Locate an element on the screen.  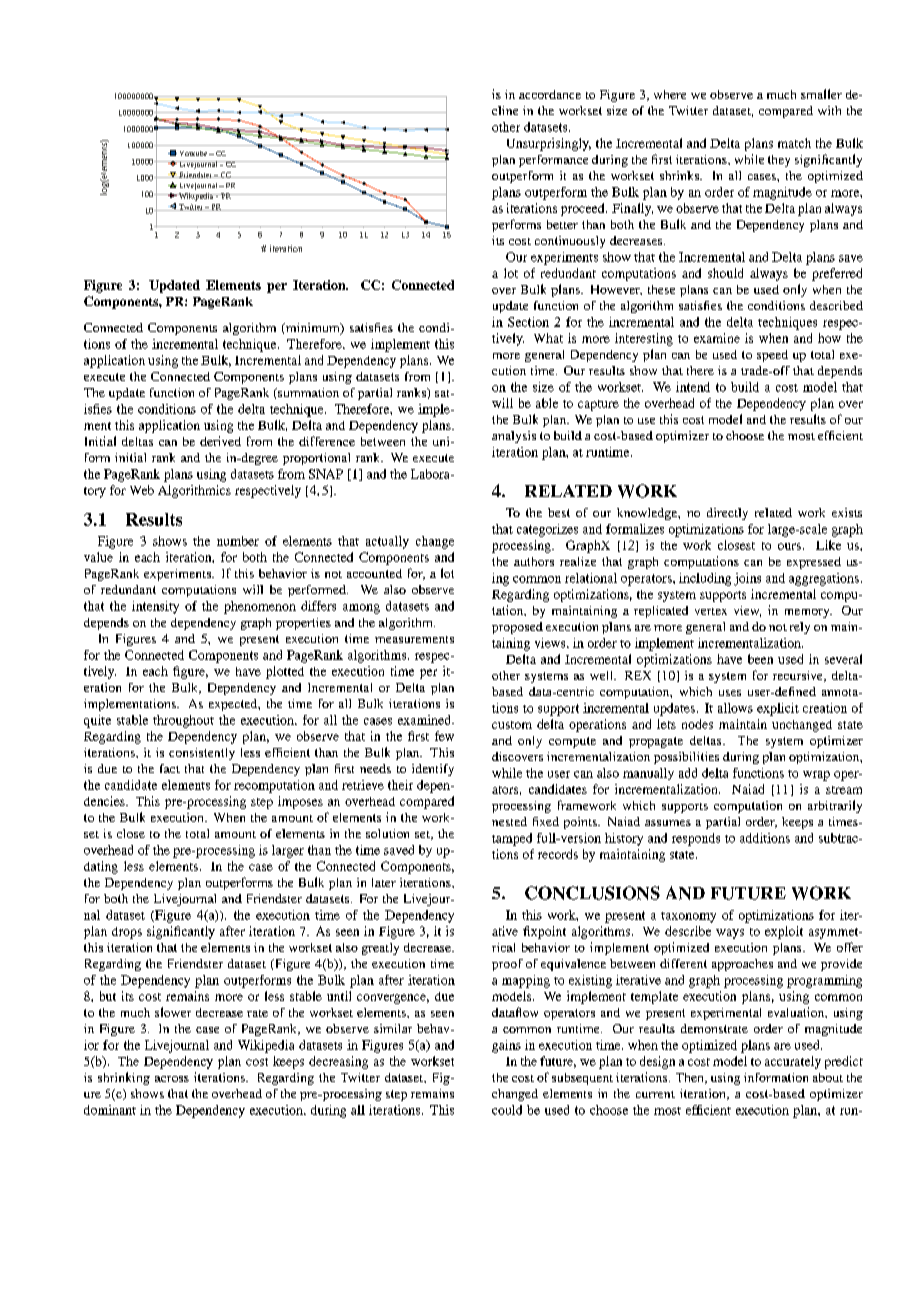
match is located at coordinates (794, 143).
